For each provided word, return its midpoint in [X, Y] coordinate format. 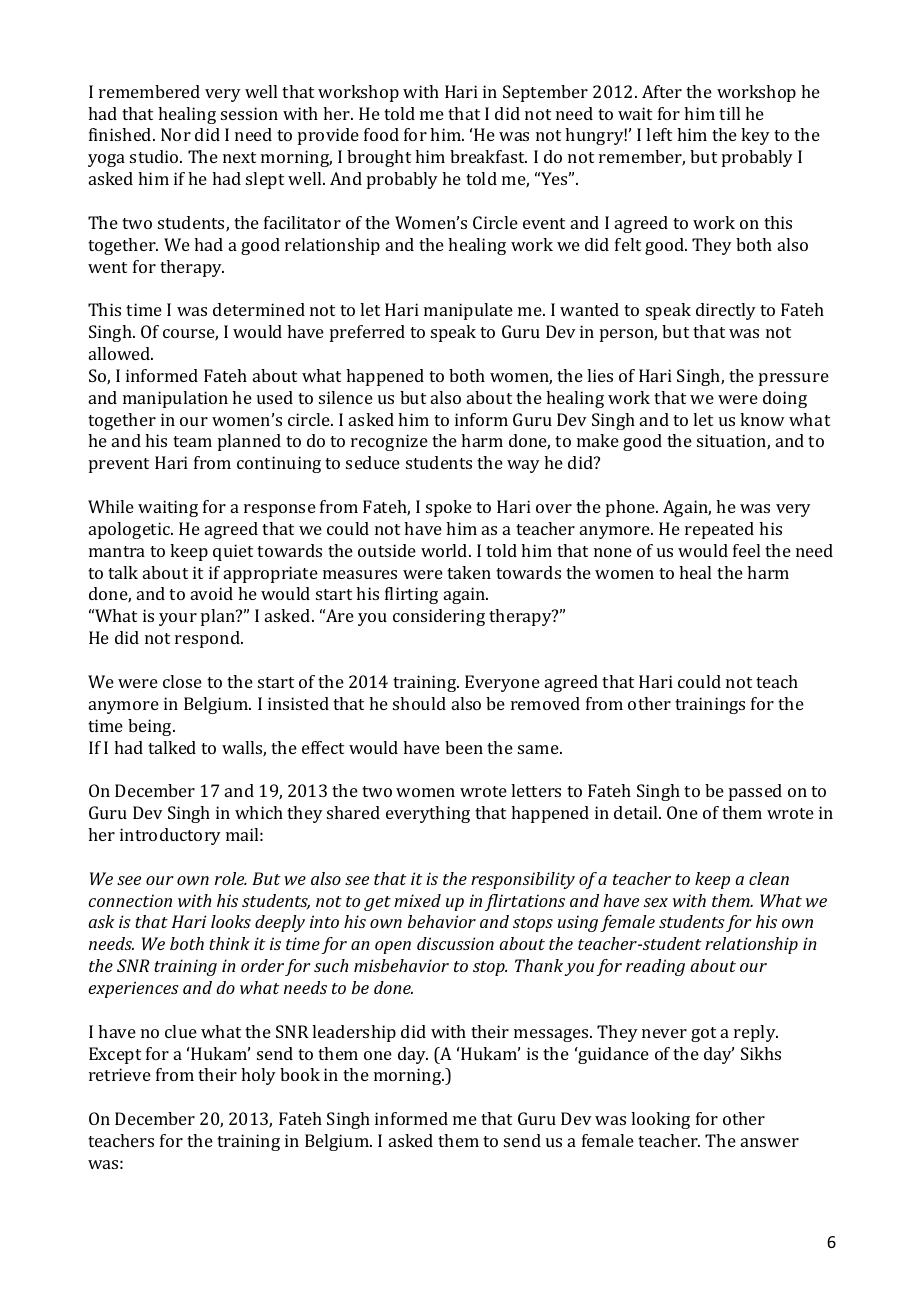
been [464, 747]
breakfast [488, 156]
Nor [176, 134]
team [192, 441]
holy [258, 1076]
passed [755, 792]
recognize [389, 442]
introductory [170, 836]
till [729, 113]
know [762, 419]
